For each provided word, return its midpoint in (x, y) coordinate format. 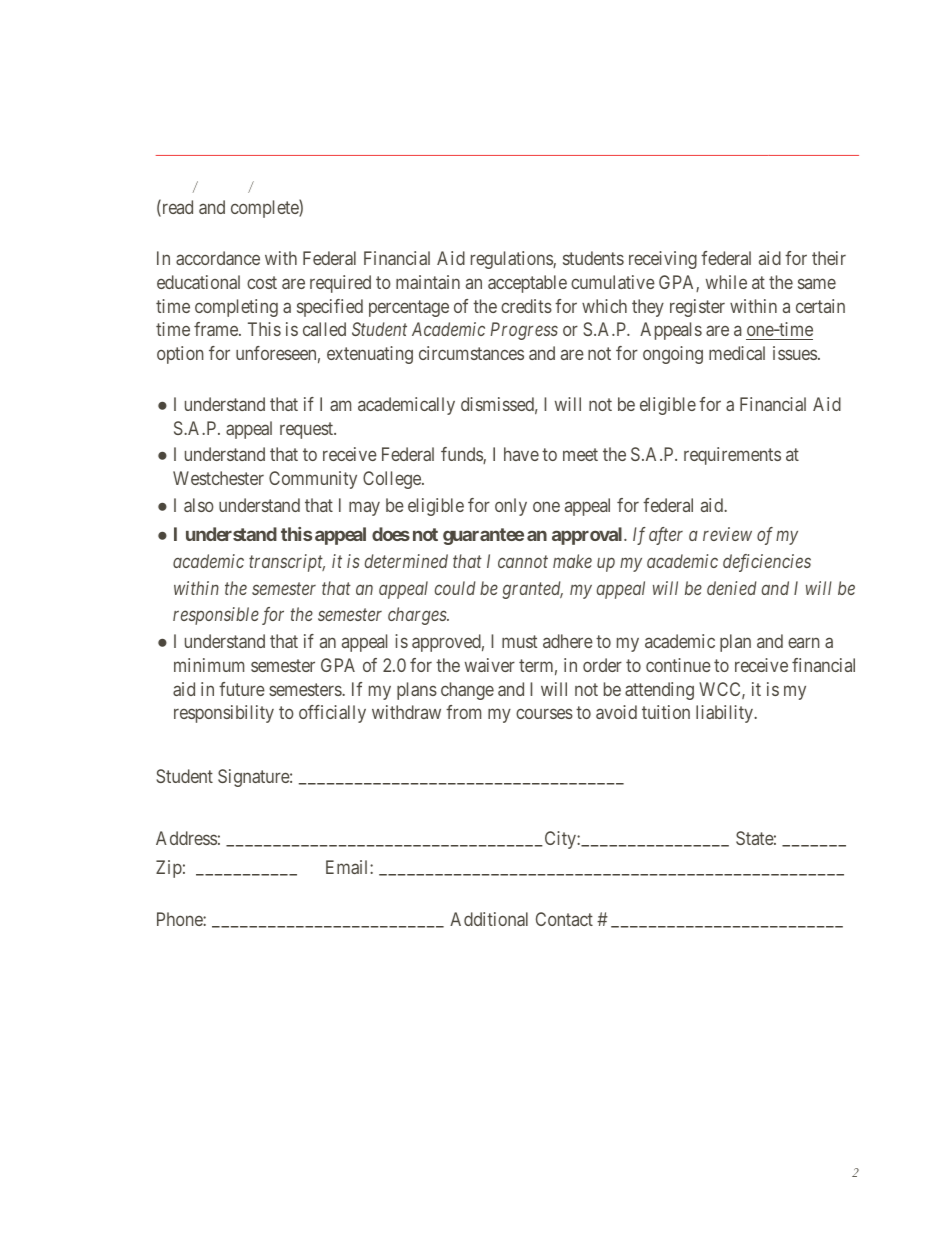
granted (533, 590)
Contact (564, 919)
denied (731, 588)
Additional (489, 919)
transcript (287, 563)
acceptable (527, 284)
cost (262, 282)
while (726, 282)
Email (348, 867)
